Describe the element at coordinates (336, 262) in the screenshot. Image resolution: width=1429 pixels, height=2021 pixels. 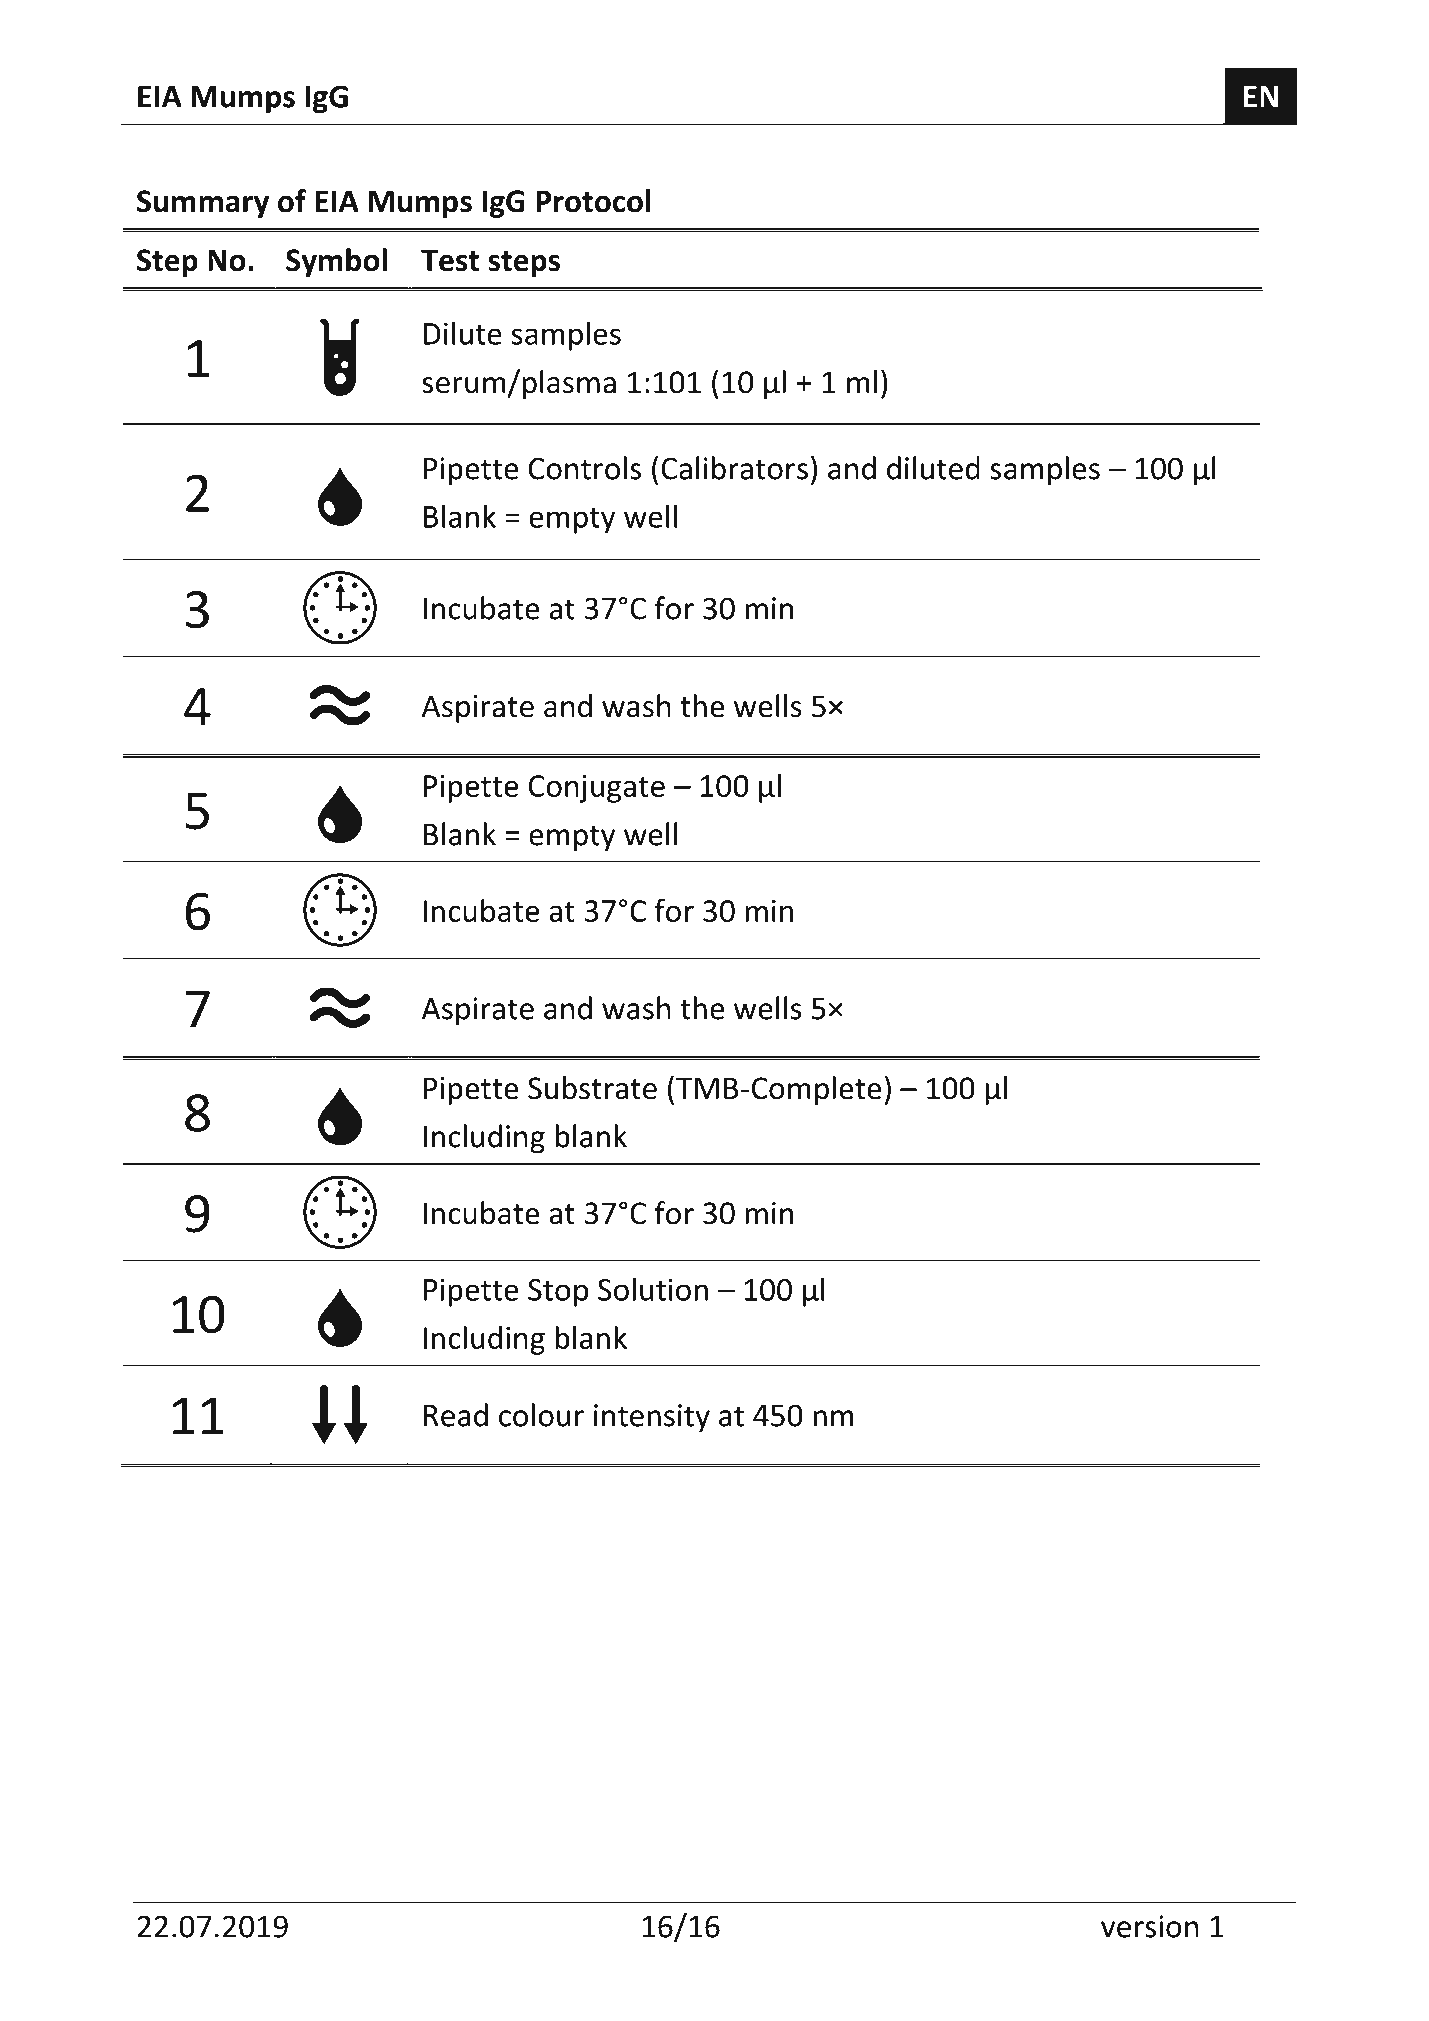
I see `Symbol` at that location.
